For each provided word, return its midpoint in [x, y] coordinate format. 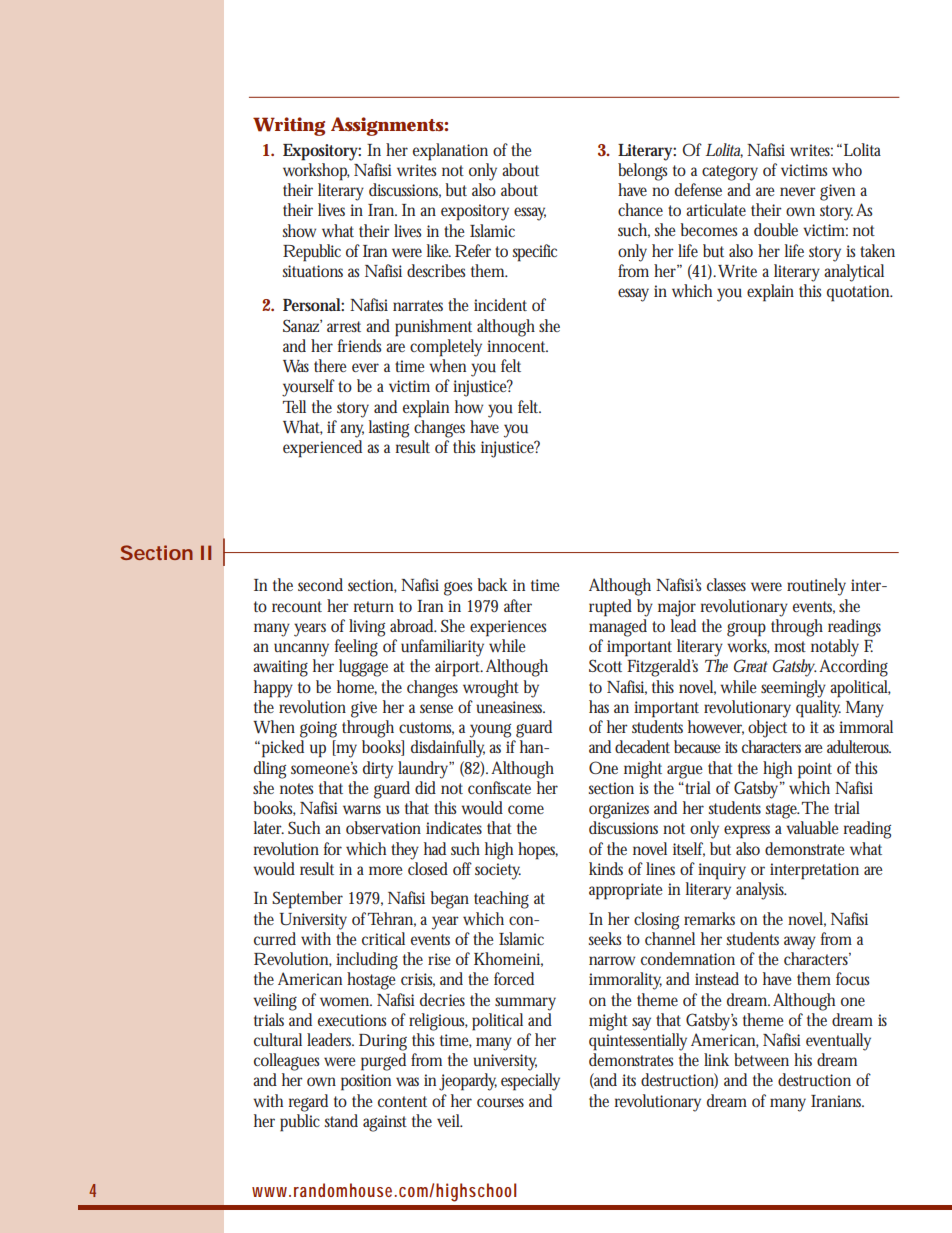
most [790, 646]
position [366, 1082]
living [367, 628]
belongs [642, 172]
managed [618, 628]
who [847, 169]
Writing [289, 126]
